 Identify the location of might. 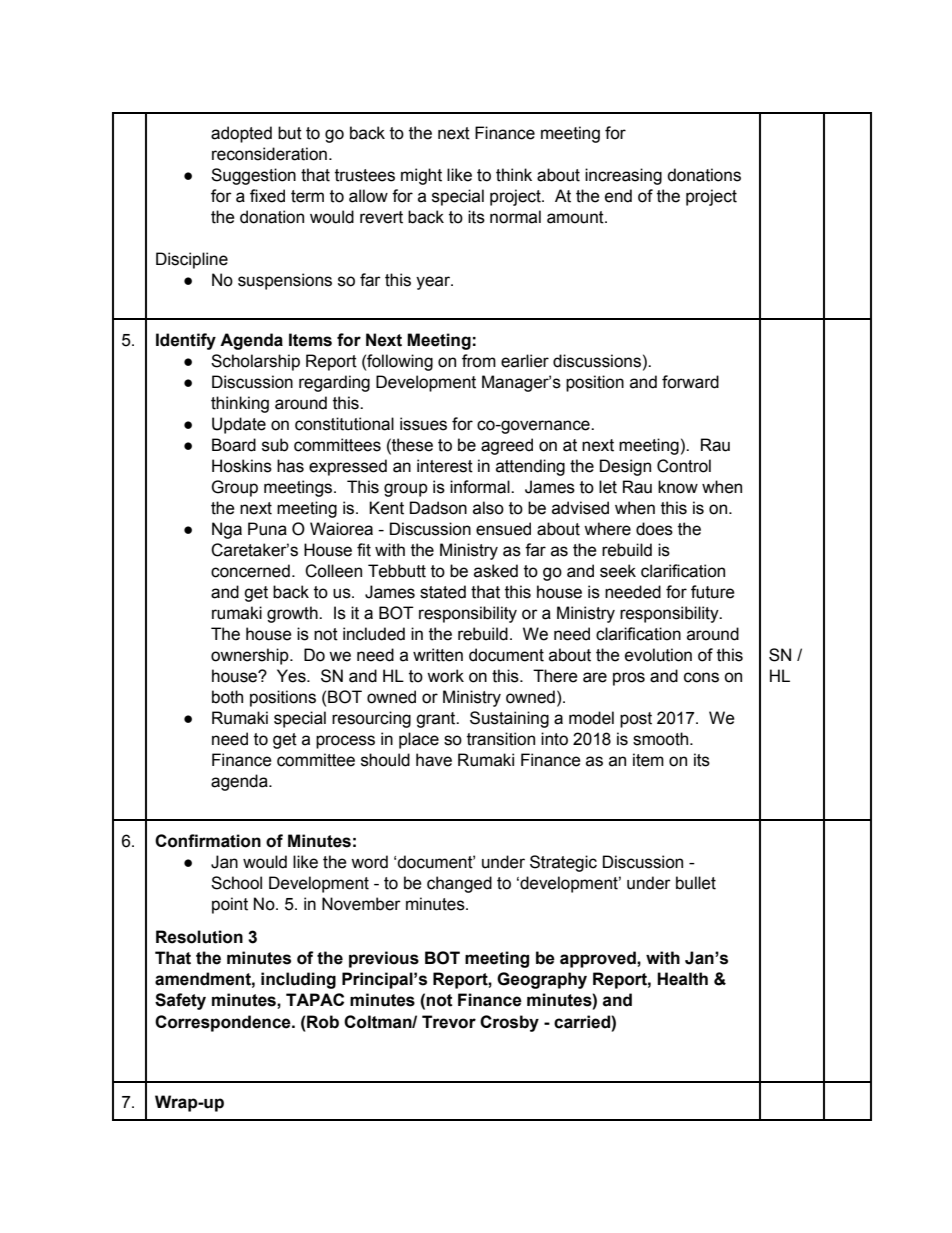
(421, 176).
